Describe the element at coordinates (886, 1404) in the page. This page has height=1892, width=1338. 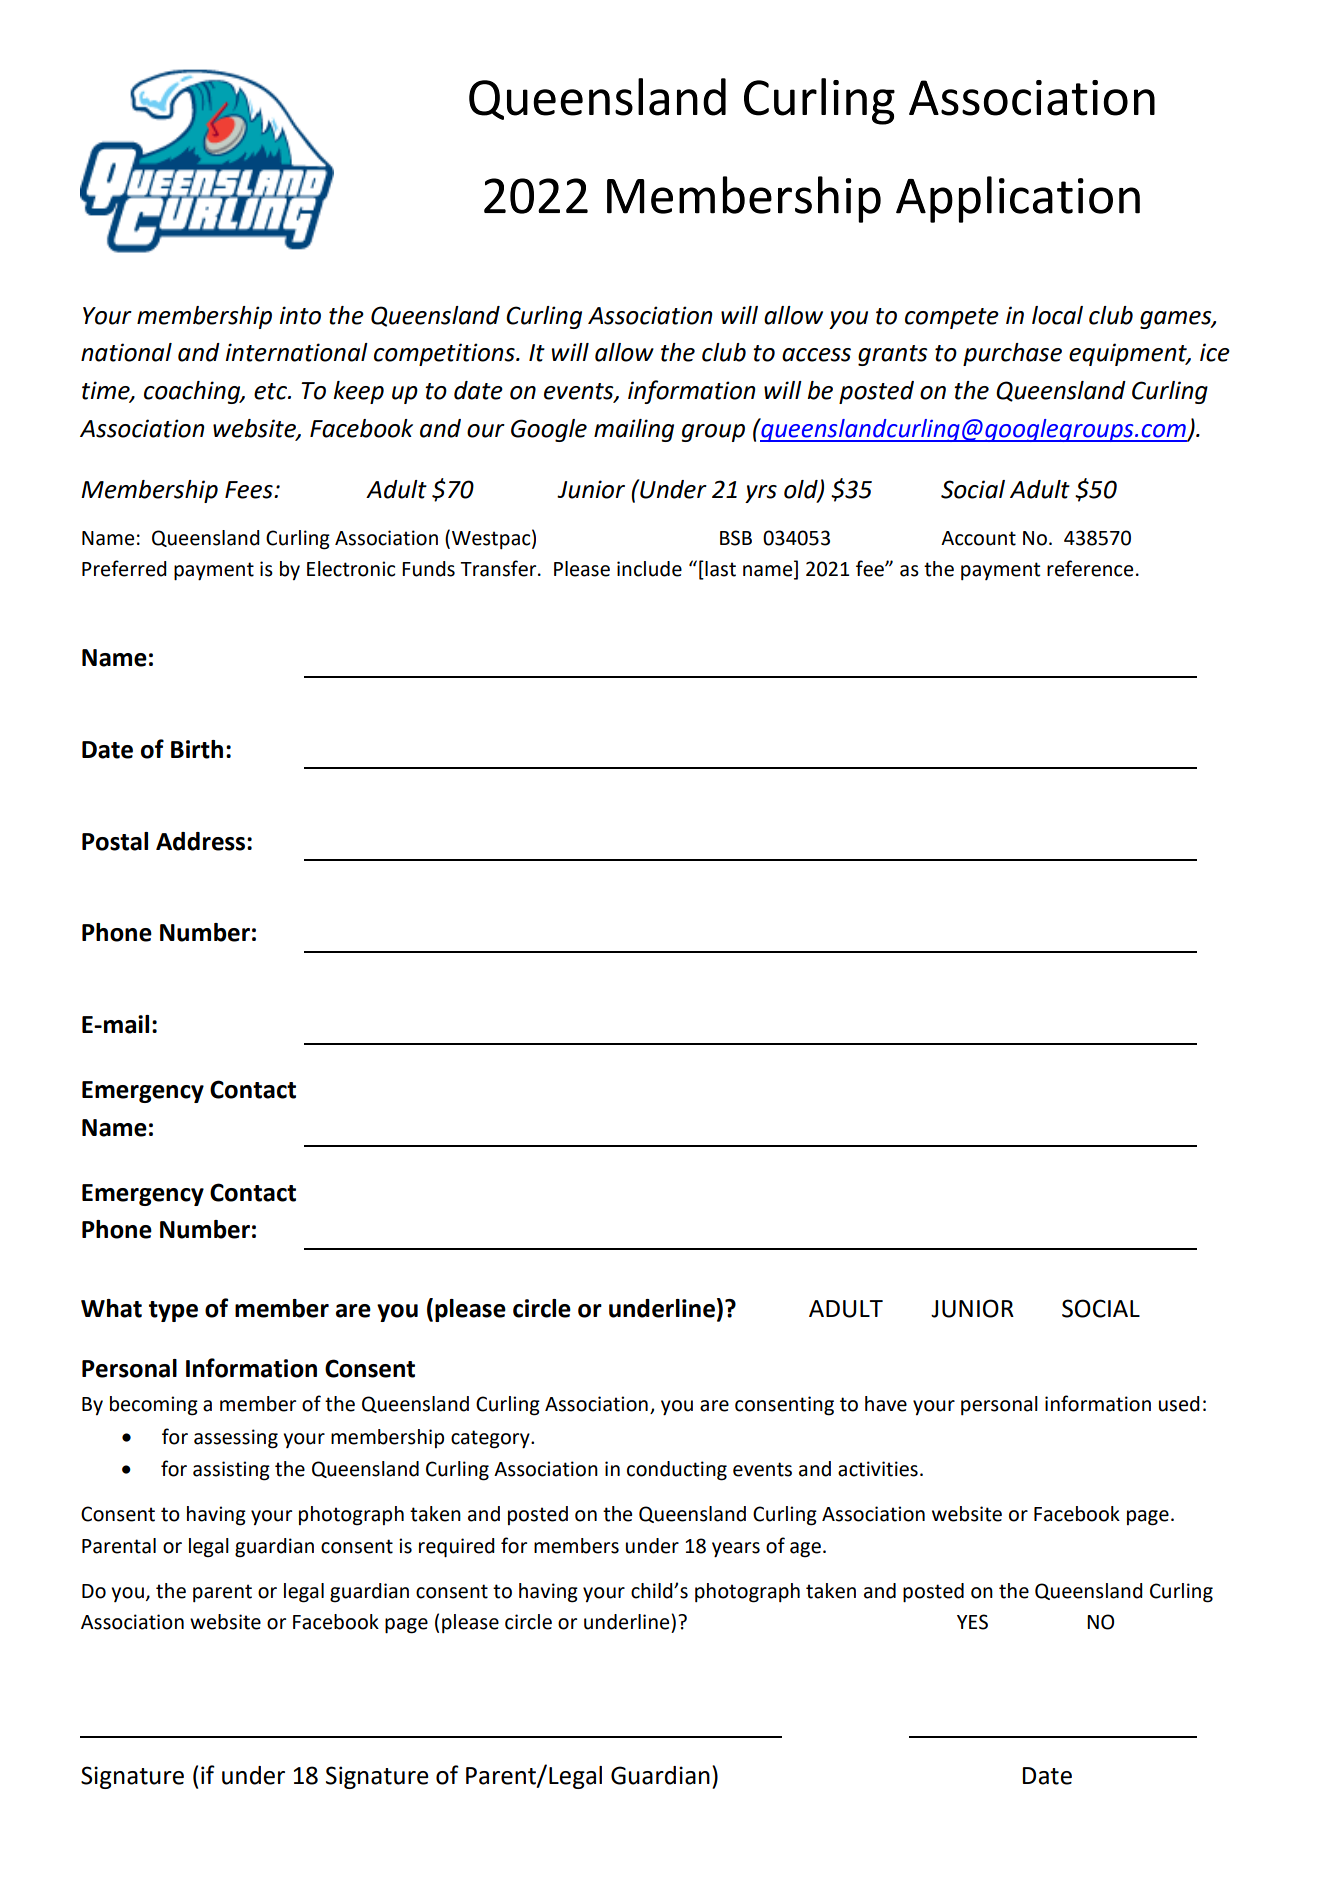
I see `have` at that location.
